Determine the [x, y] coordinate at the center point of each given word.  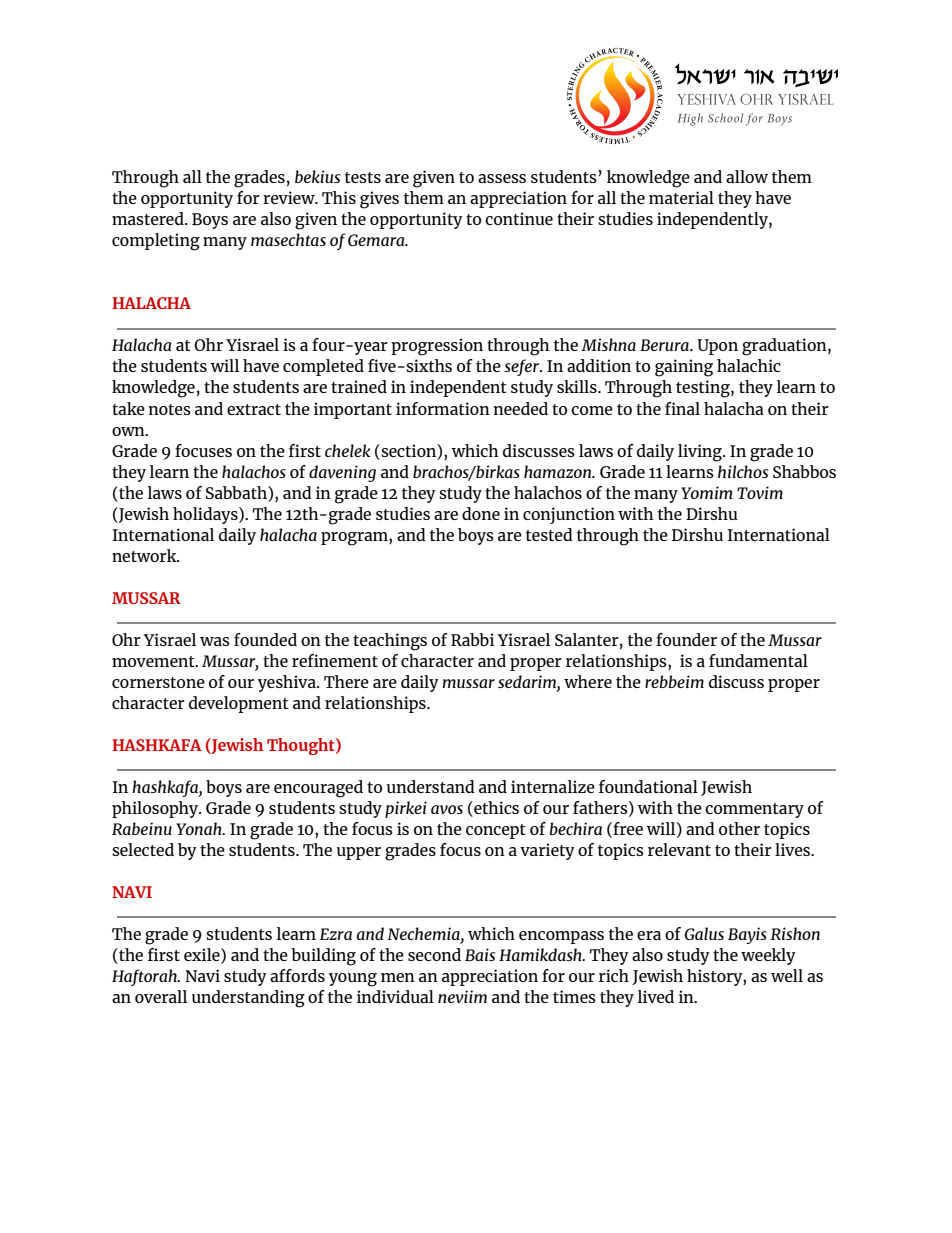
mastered [149, 218]
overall [161, 996]
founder [686, 639]
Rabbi [472, 639]
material [681, 197]
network [145, 555]
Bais [480, 954]
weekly [768, 956]
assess [502, 178]
